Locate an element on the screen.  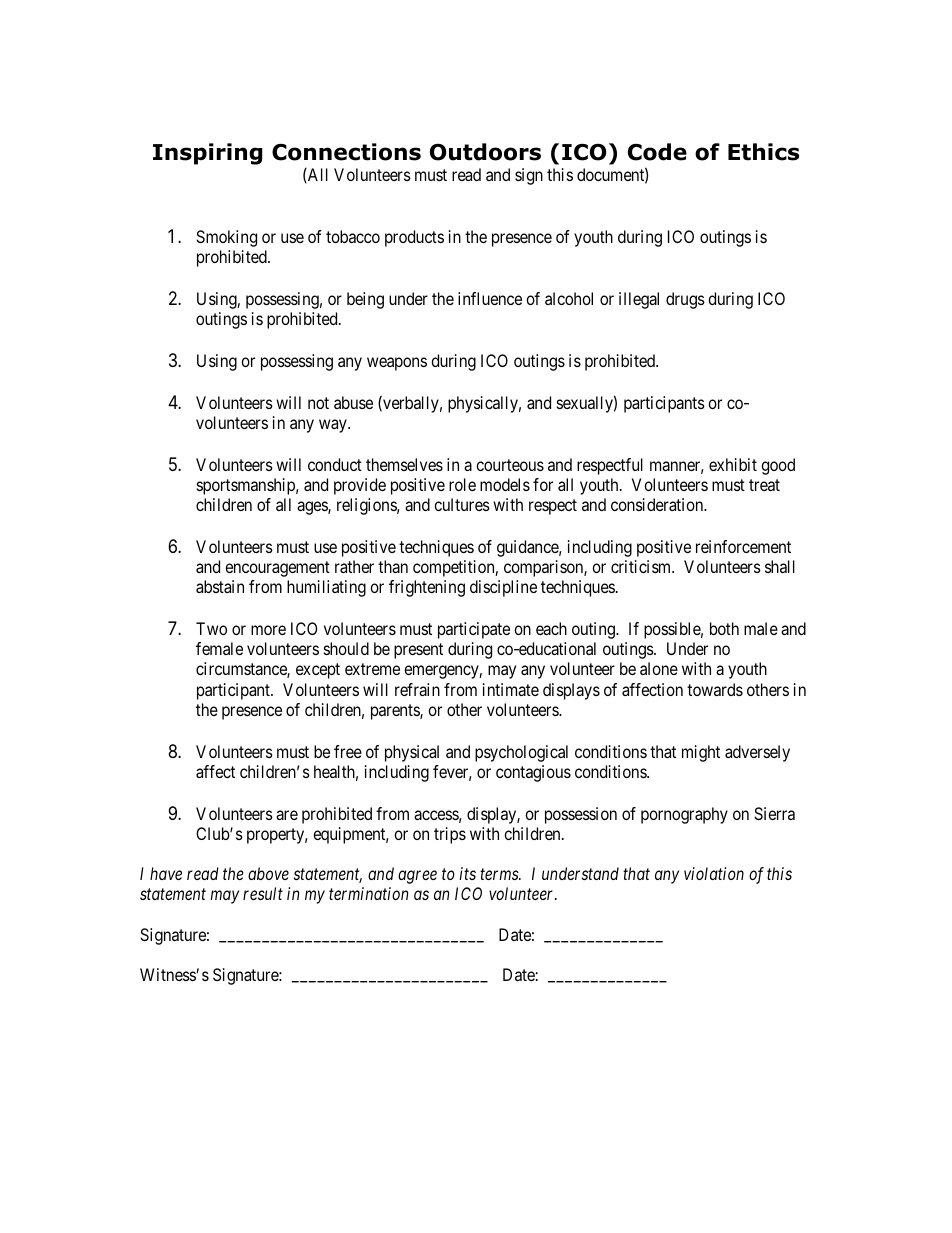
Code is located at coordinates (657, 152).
